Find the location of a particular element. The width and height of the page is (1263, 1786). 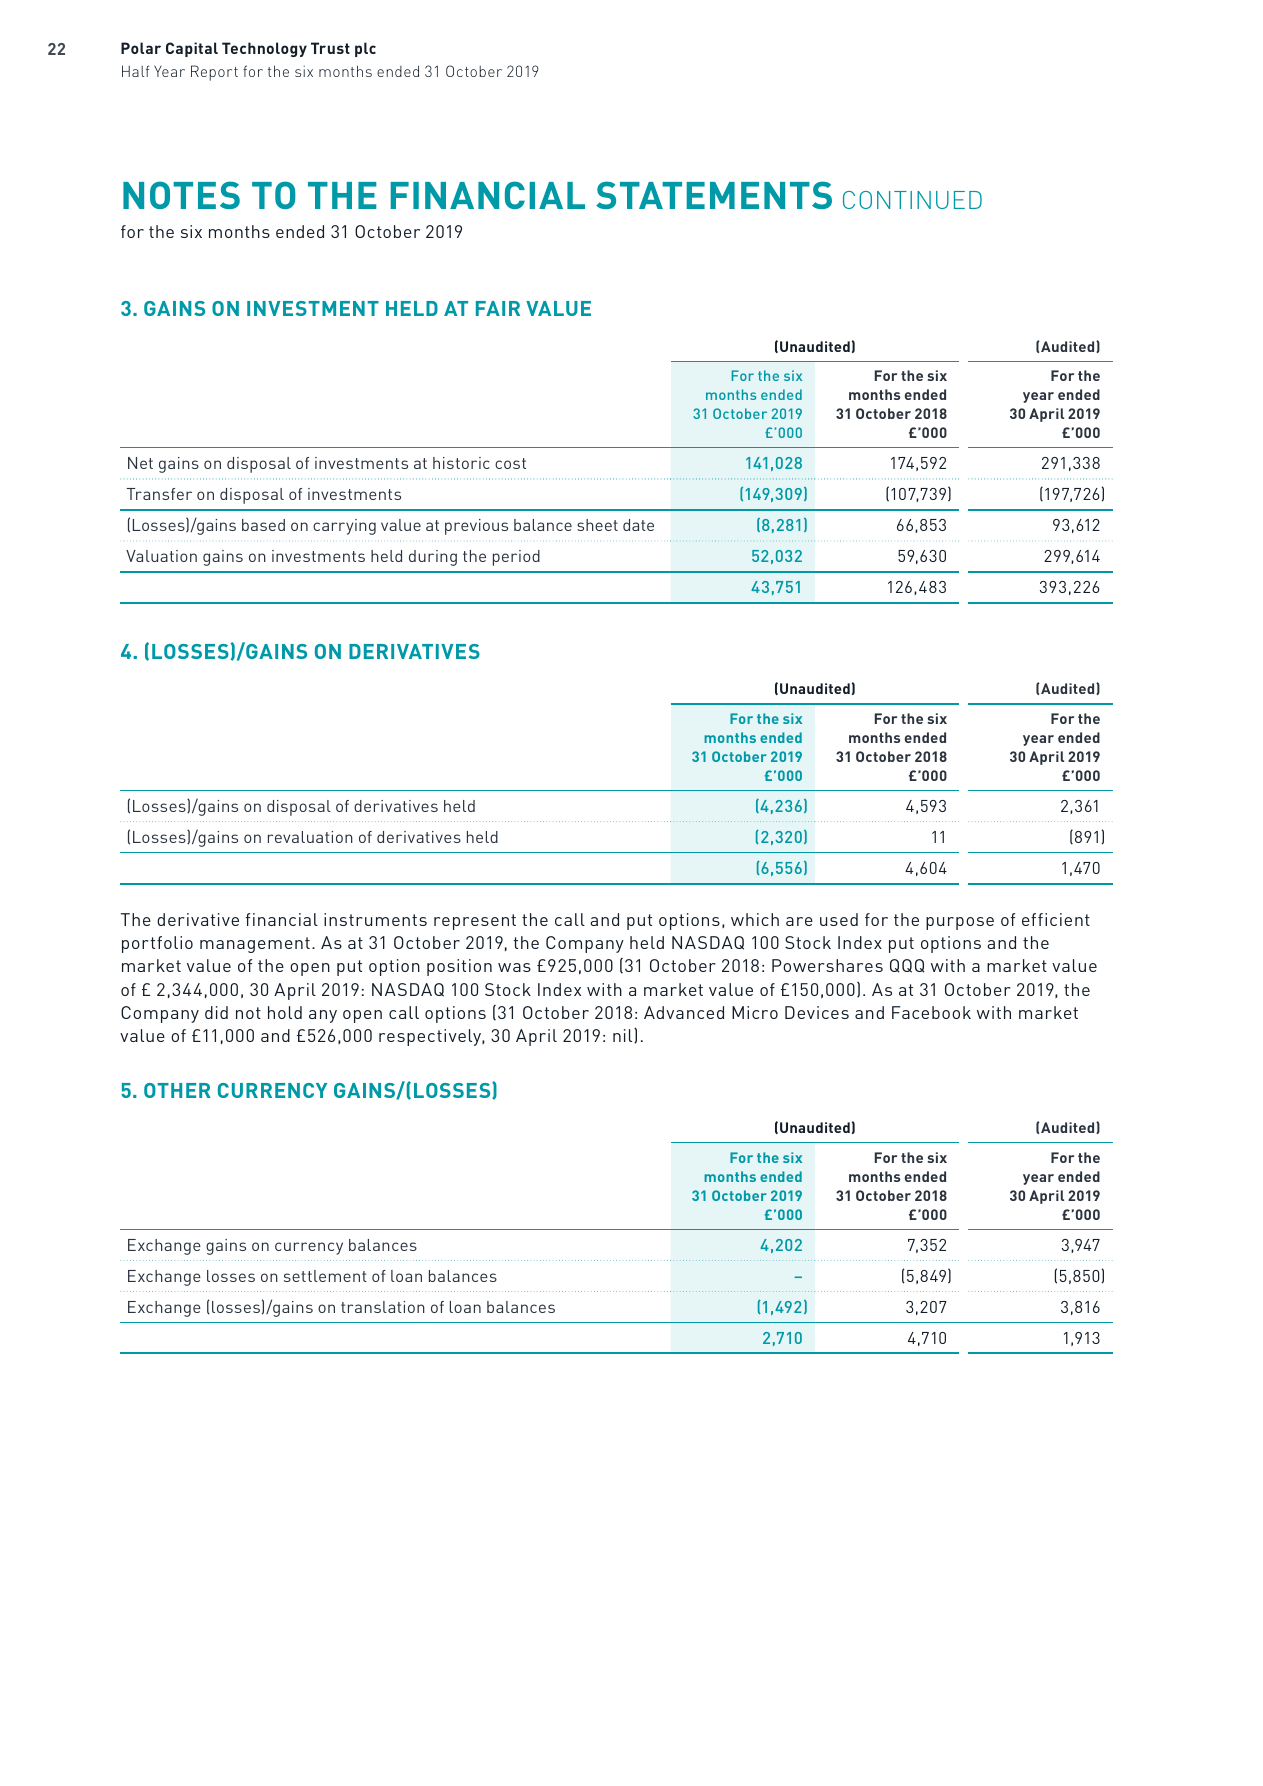

translation is located at coordinates (383, 1307).
